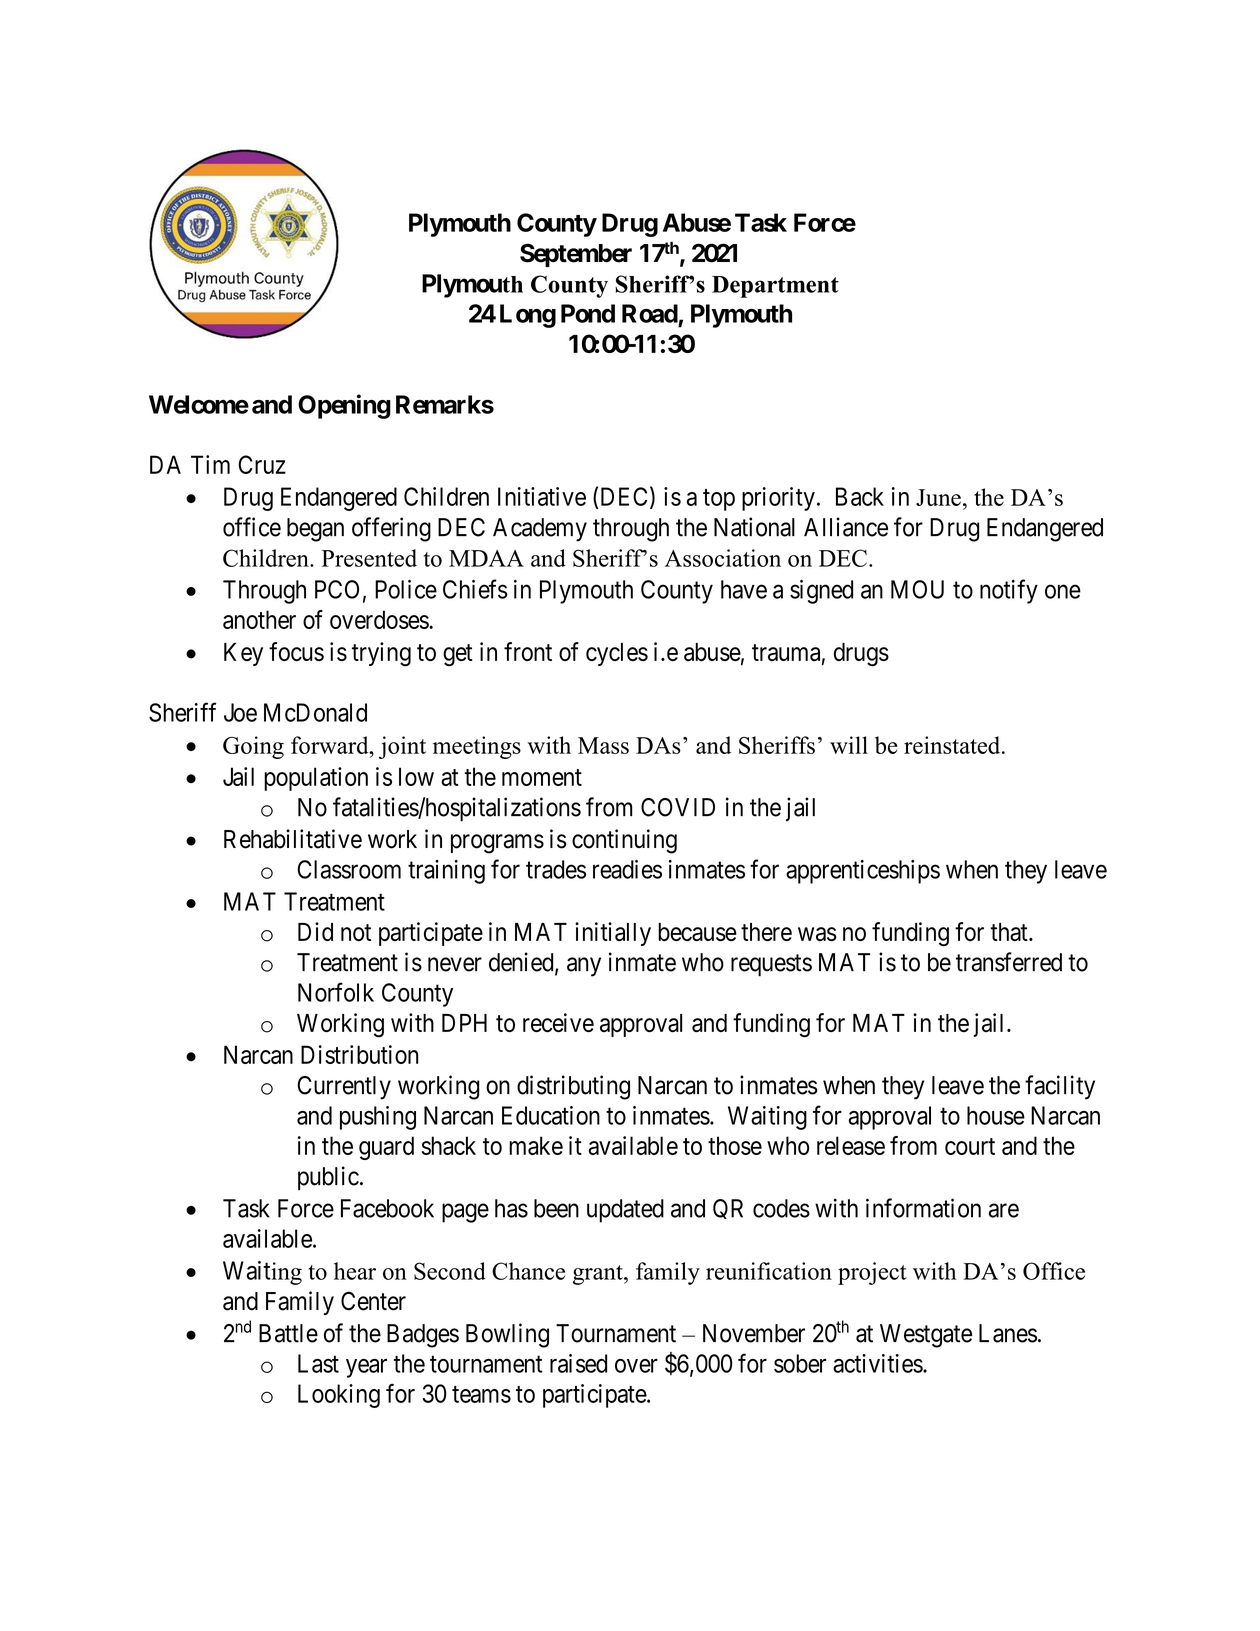 This screenshot has width=1260, height=1631. Describe the element at coordinates (293, 839) in the screenshot. I see `Rehabilitative` at that location.
